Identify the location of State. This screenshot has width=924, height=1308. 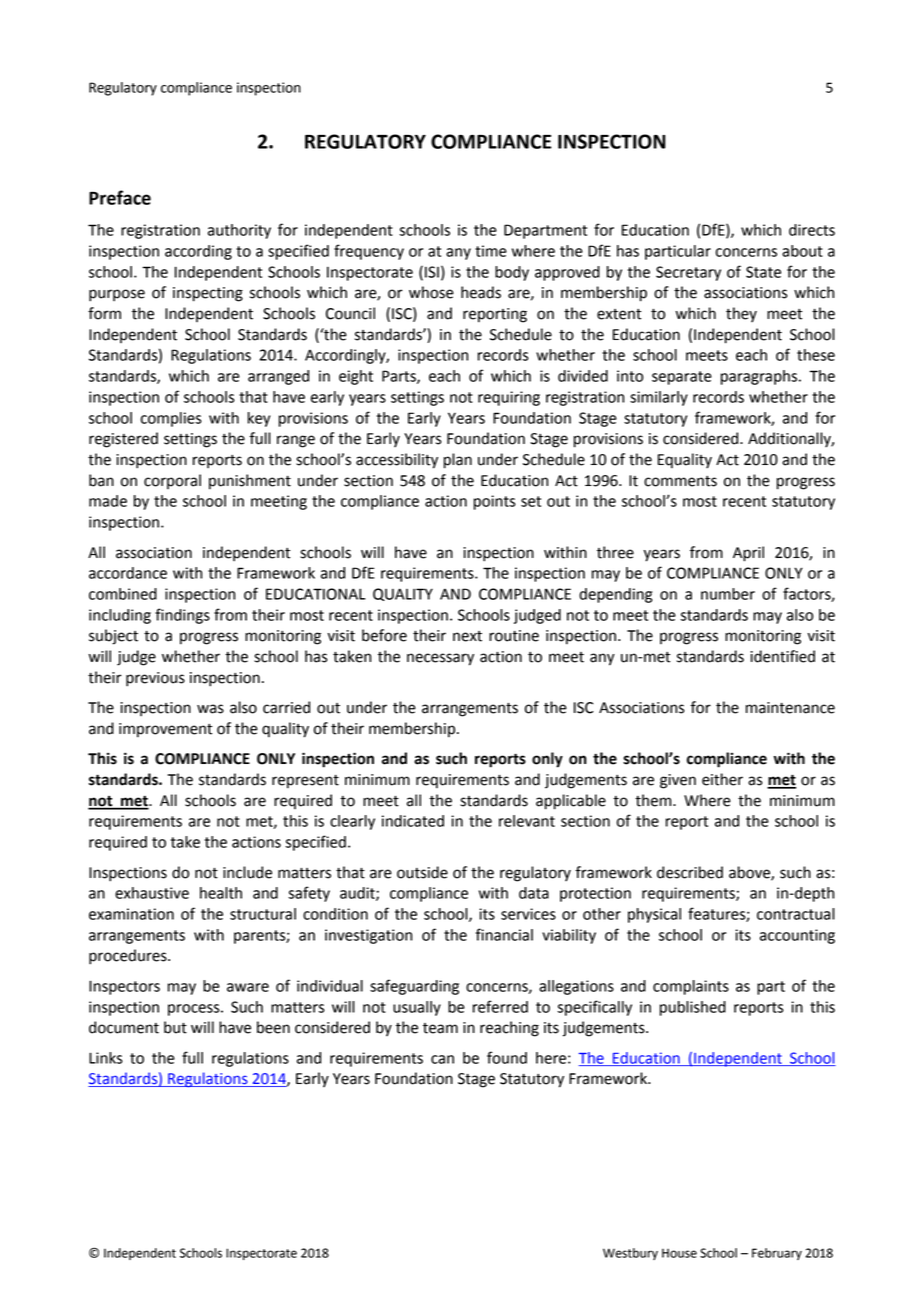
(763, 272).
